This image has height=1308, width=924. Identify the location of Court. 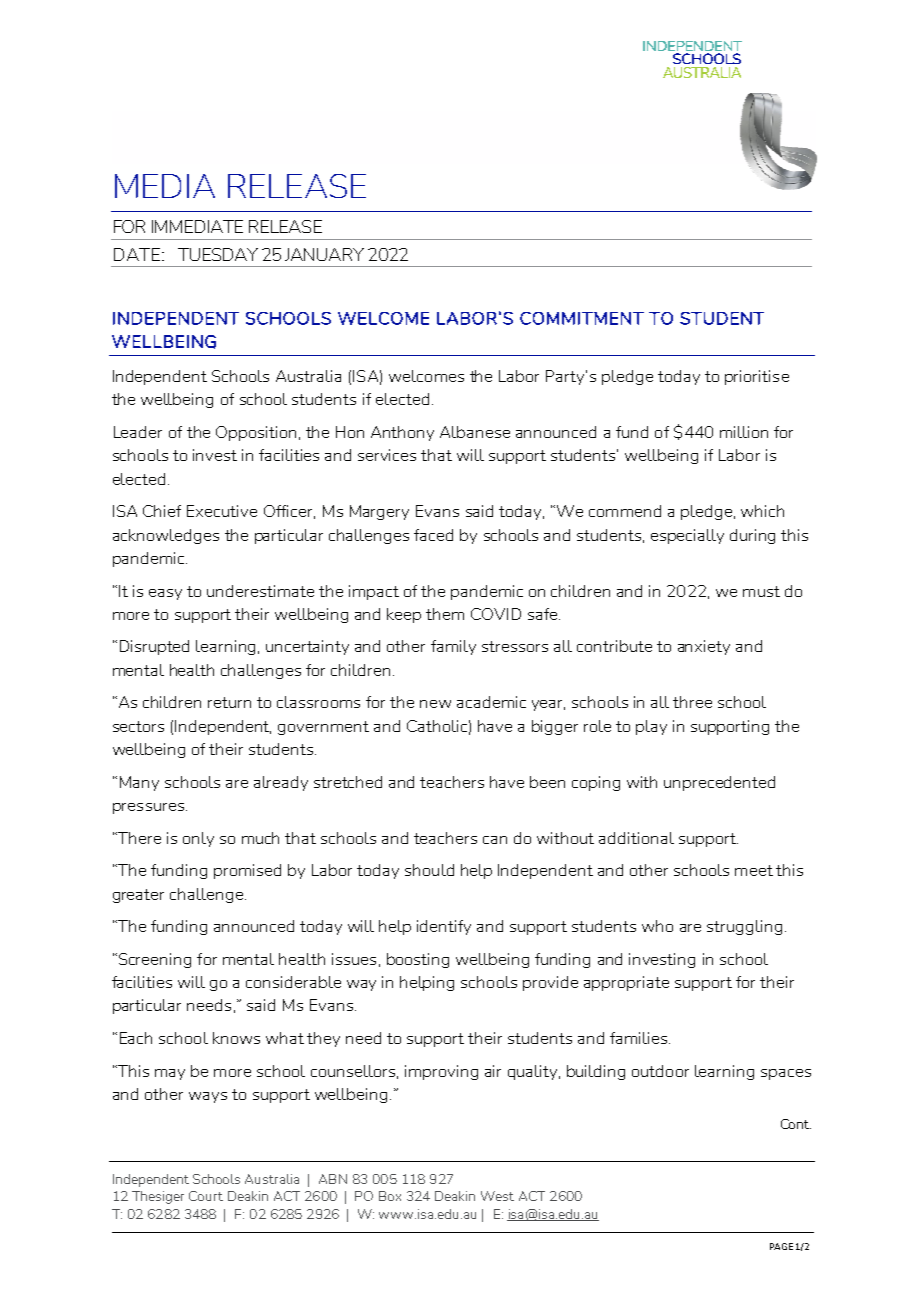
(206, 1196).
